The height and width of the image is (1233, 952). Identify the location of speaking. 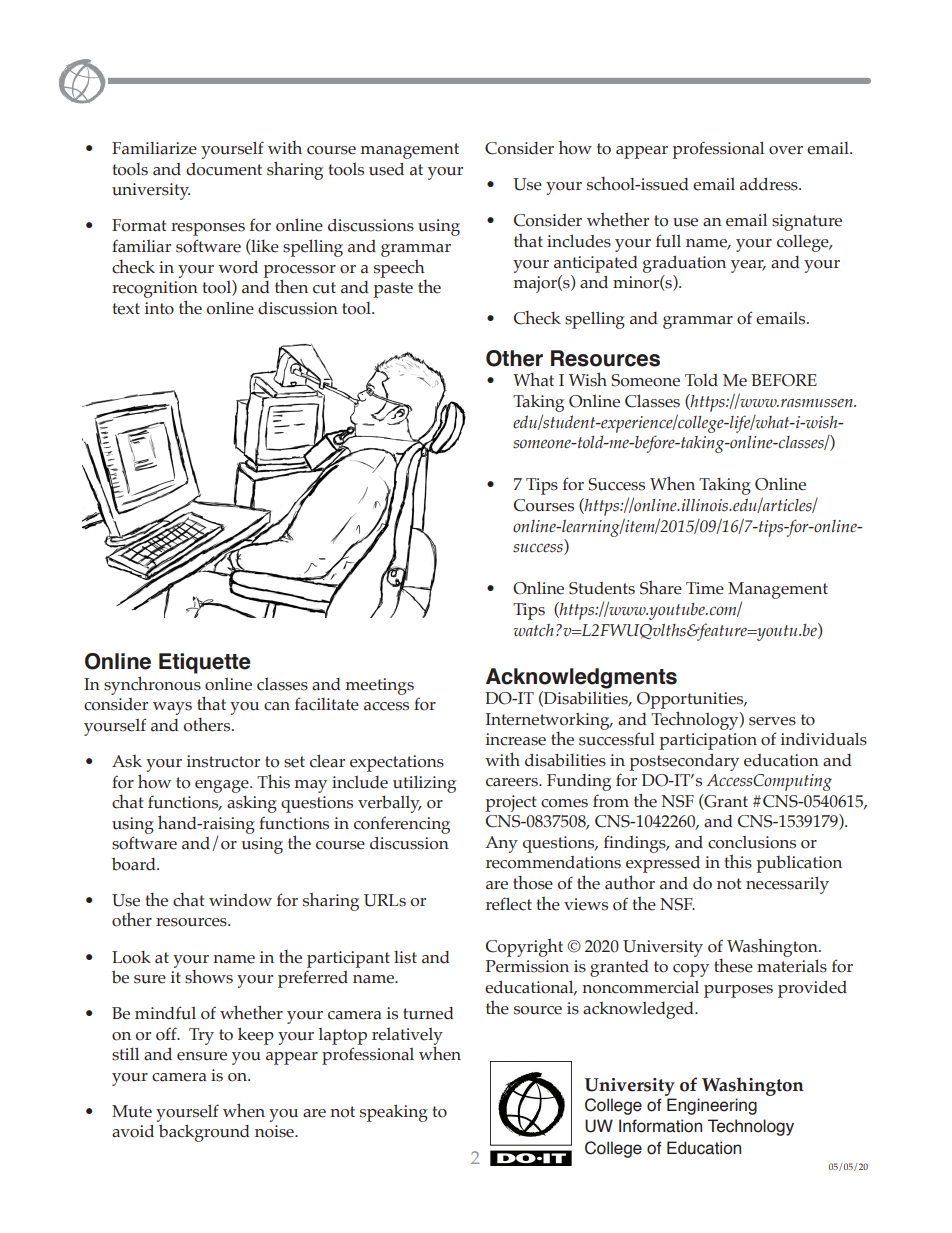
(394, 1113).
